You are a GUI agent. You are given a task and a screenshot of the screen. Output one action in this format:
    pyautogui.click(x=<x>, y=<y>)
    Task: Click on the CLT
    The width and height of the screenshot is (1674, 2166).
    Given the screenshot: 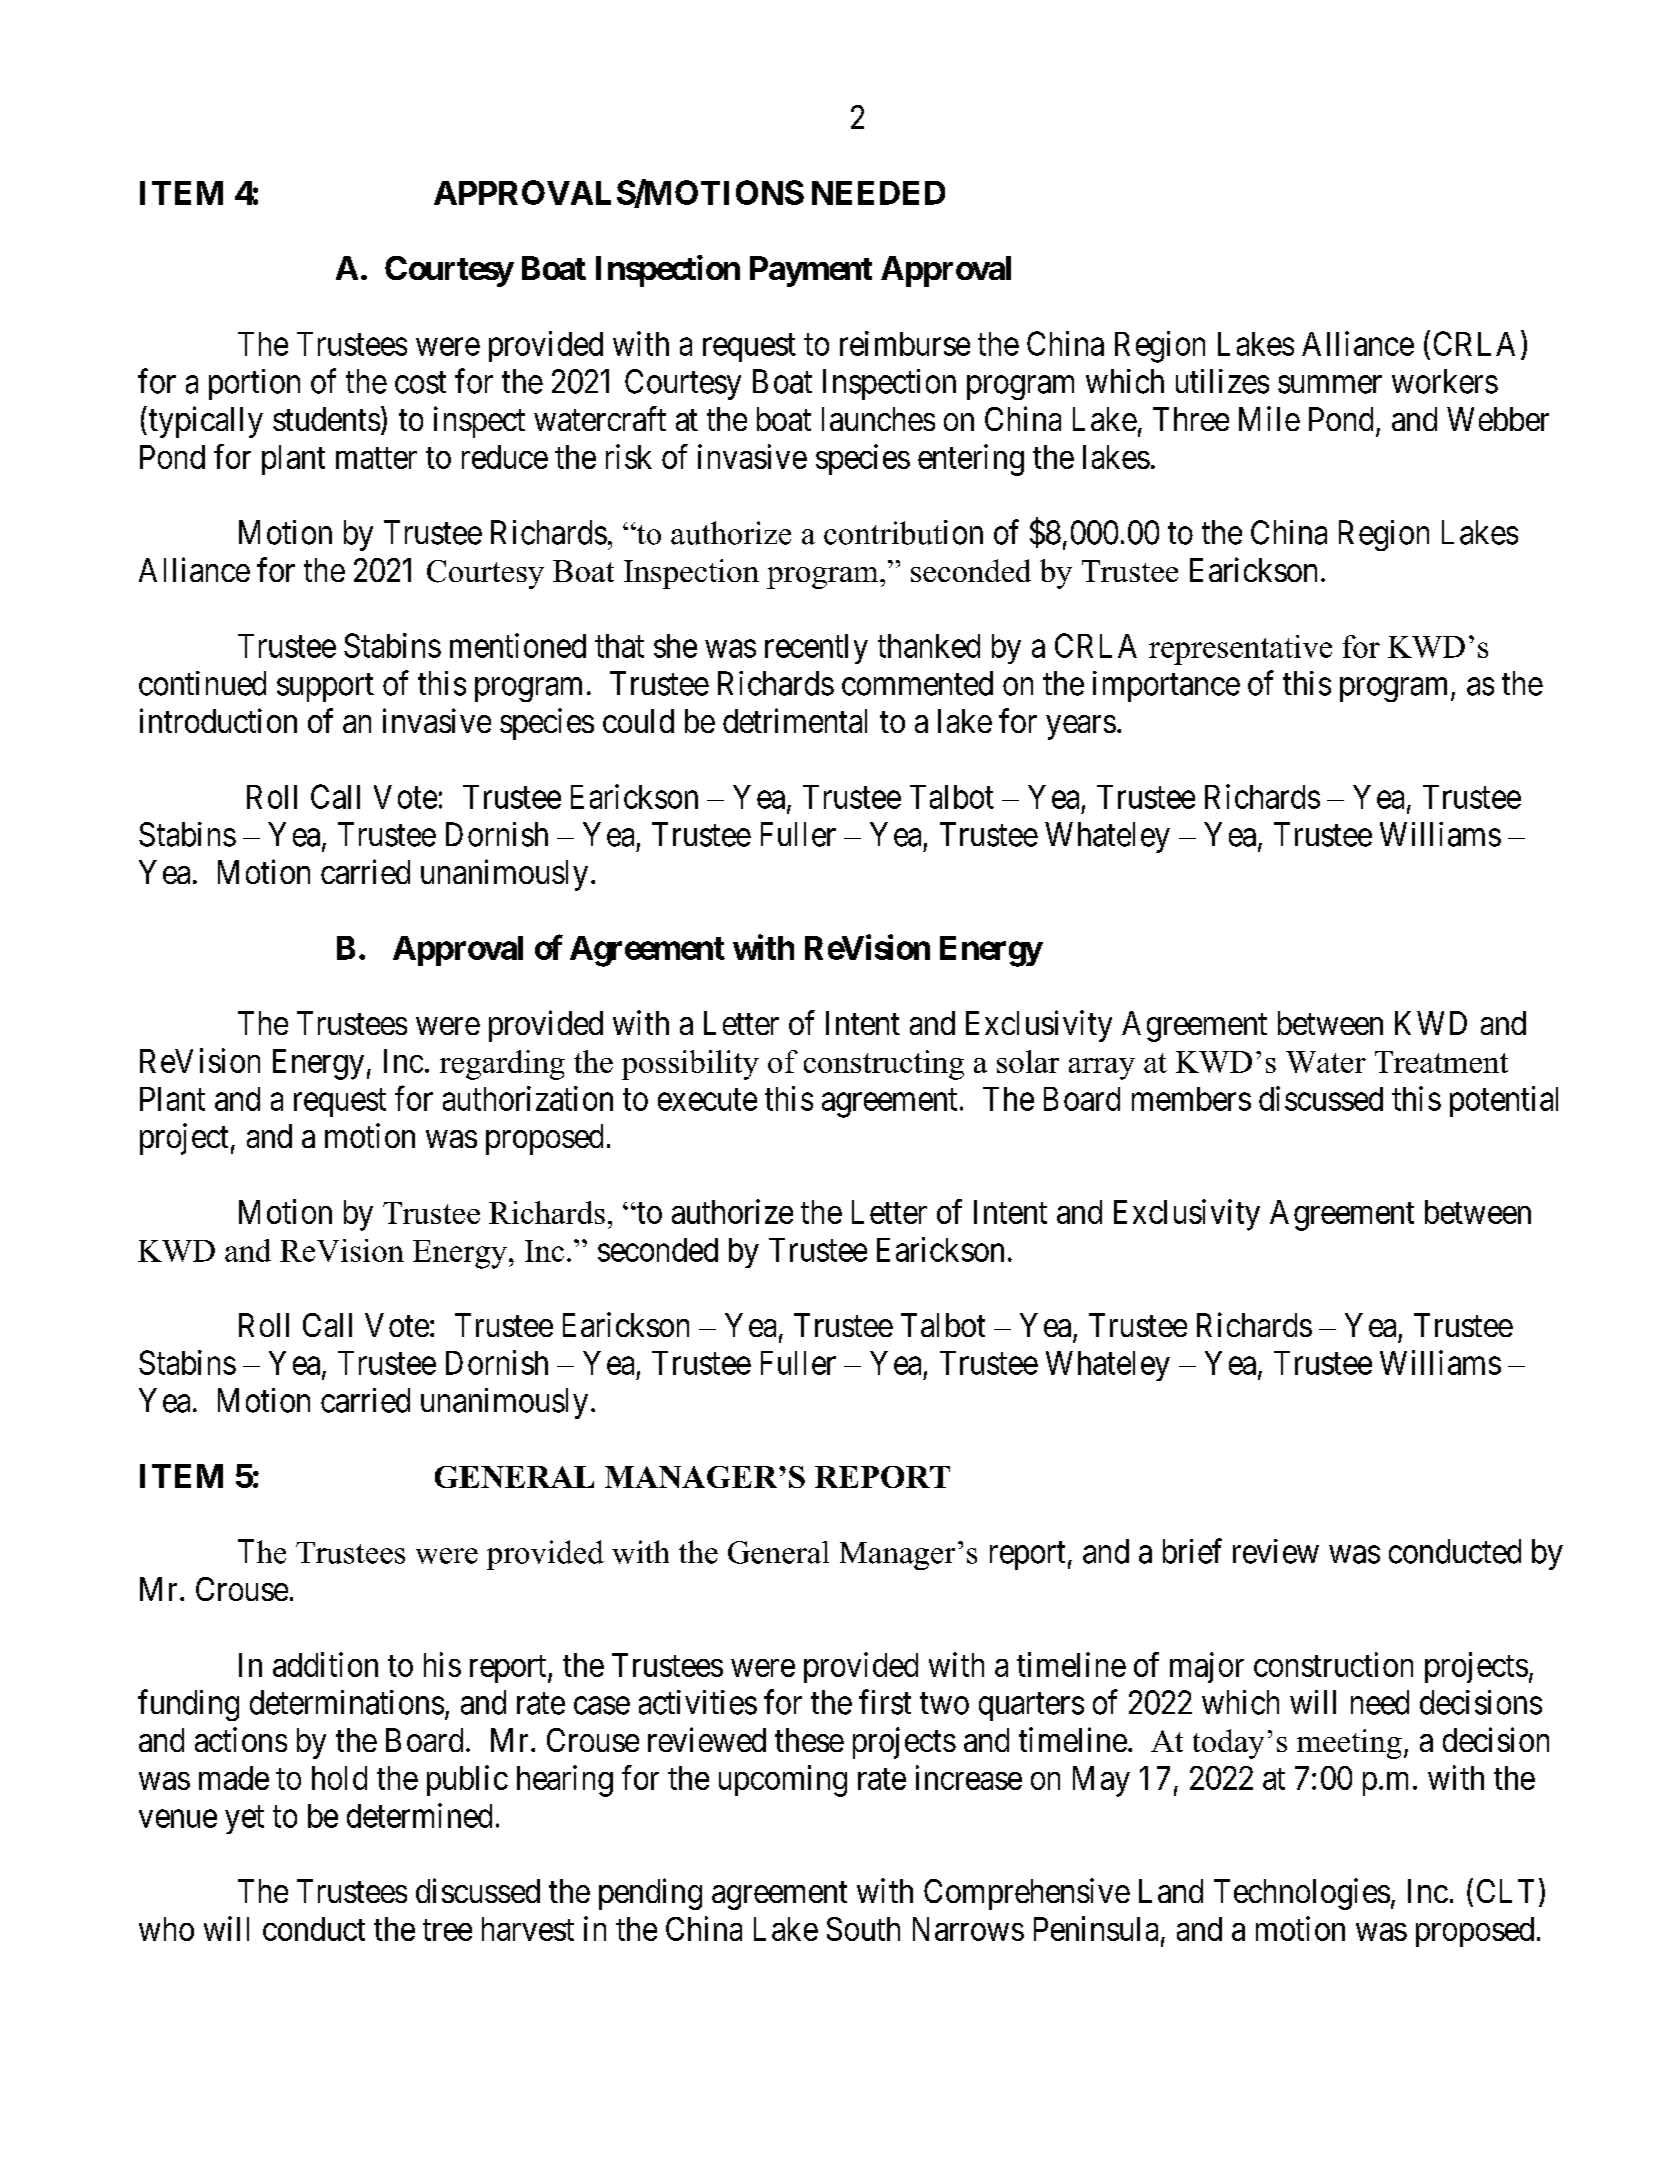 What is the action you would take?
    pyautogui.click(x=1505, y=1891)
